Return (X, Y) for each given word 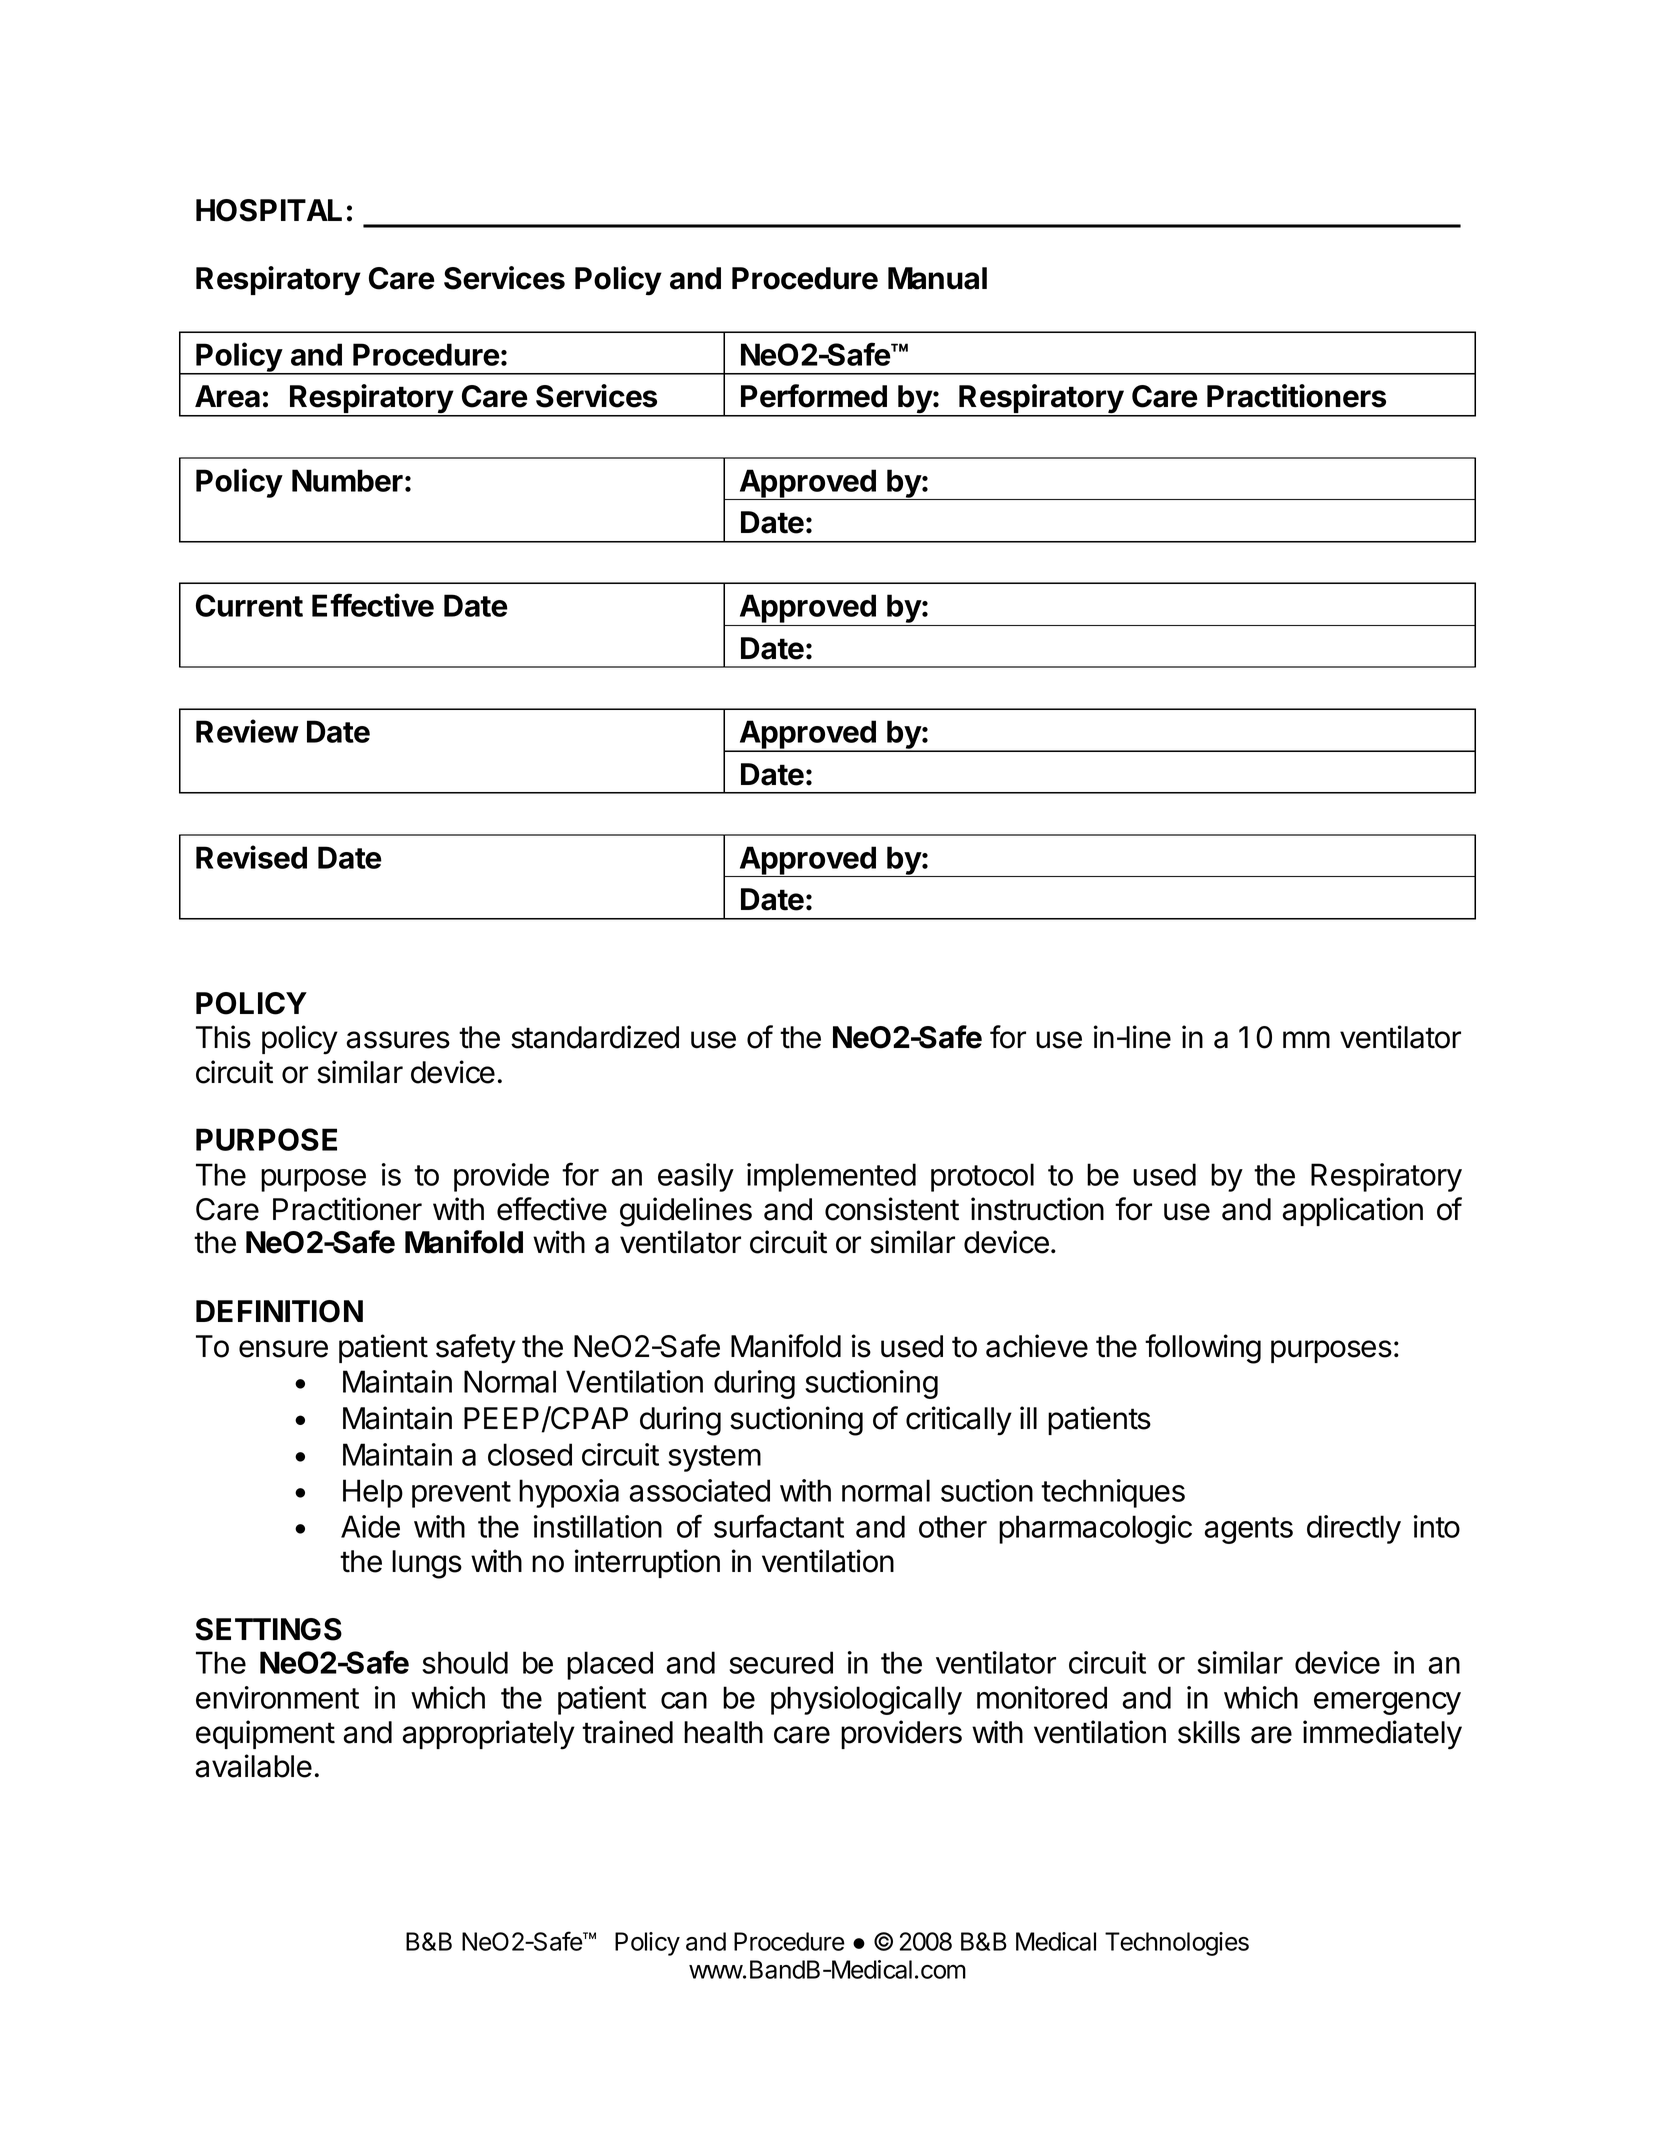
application (1352, 1211)
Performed (814, 396)
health (723, 1732)
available (253, 1766)
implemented (831, 1177)
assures (398, 1040)
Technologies (1177, 1944)
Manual (937, 278)
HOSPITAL (269, 210)
